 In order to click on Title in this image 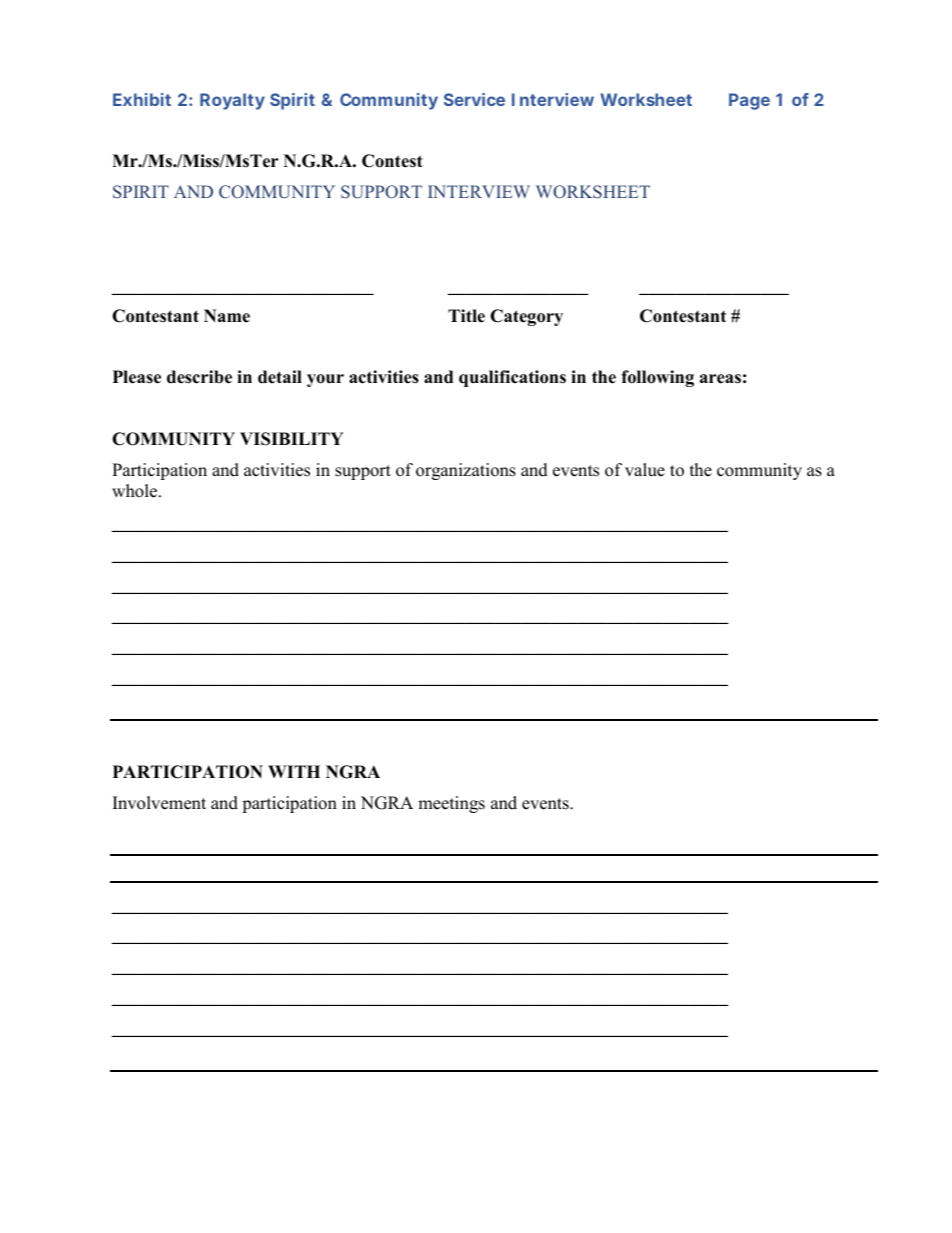, I will do `click(466, 316)`.
